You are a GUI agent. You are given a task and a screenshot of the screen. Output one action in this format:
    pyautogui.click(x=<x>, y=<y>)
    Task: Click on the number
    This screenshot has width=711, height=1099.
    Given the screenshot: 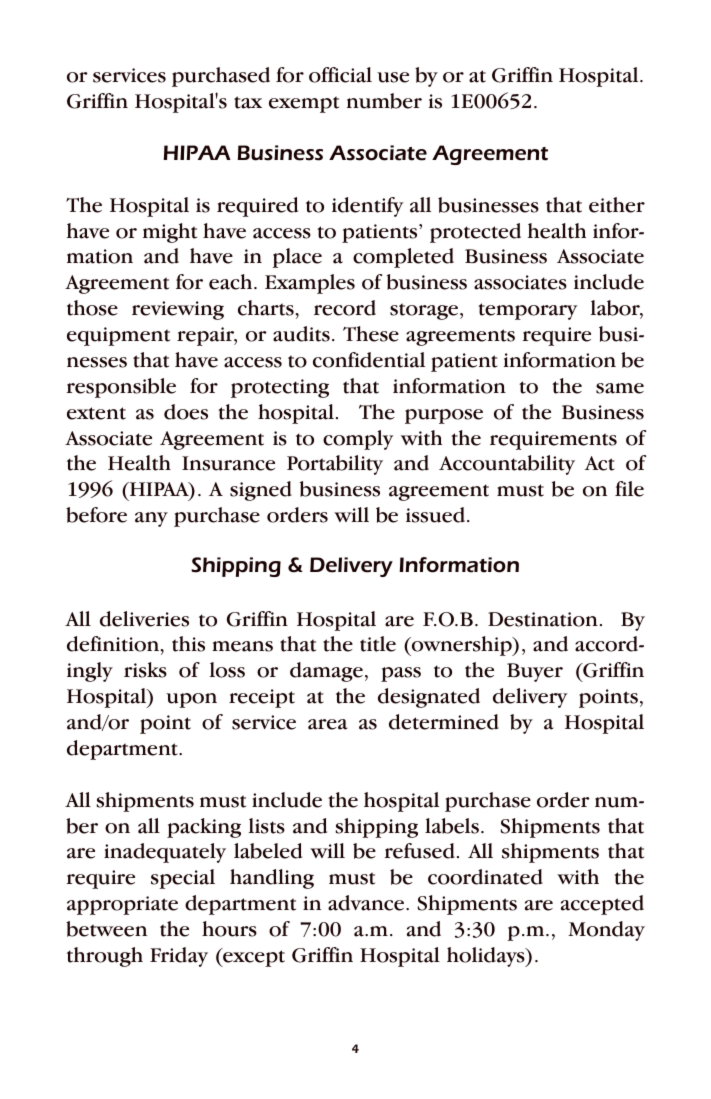 What is the action you would take?
    pyautogui.click(x=384, y=101)
